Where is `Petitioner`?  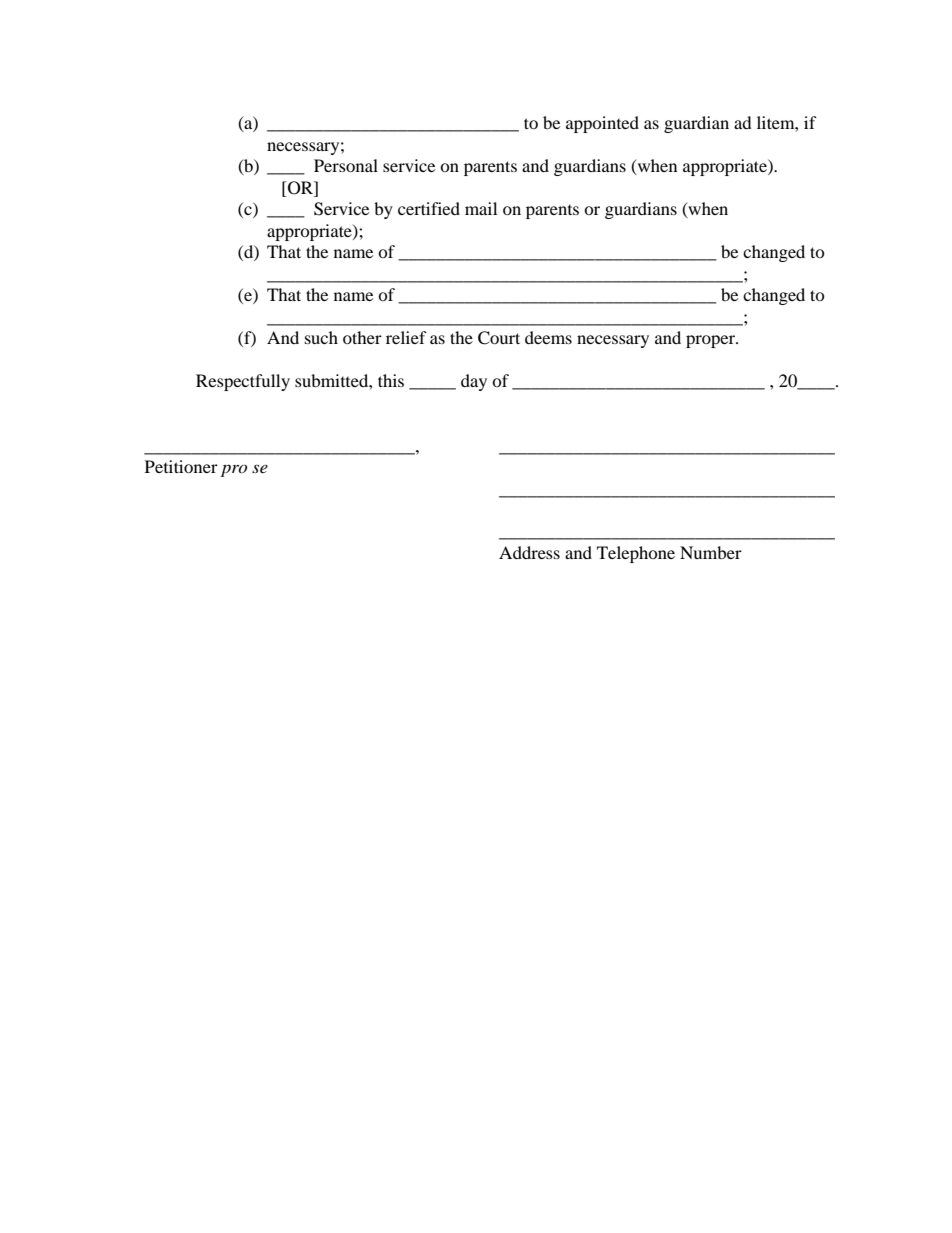 Petitioner is located at coordinates (181, 466).
